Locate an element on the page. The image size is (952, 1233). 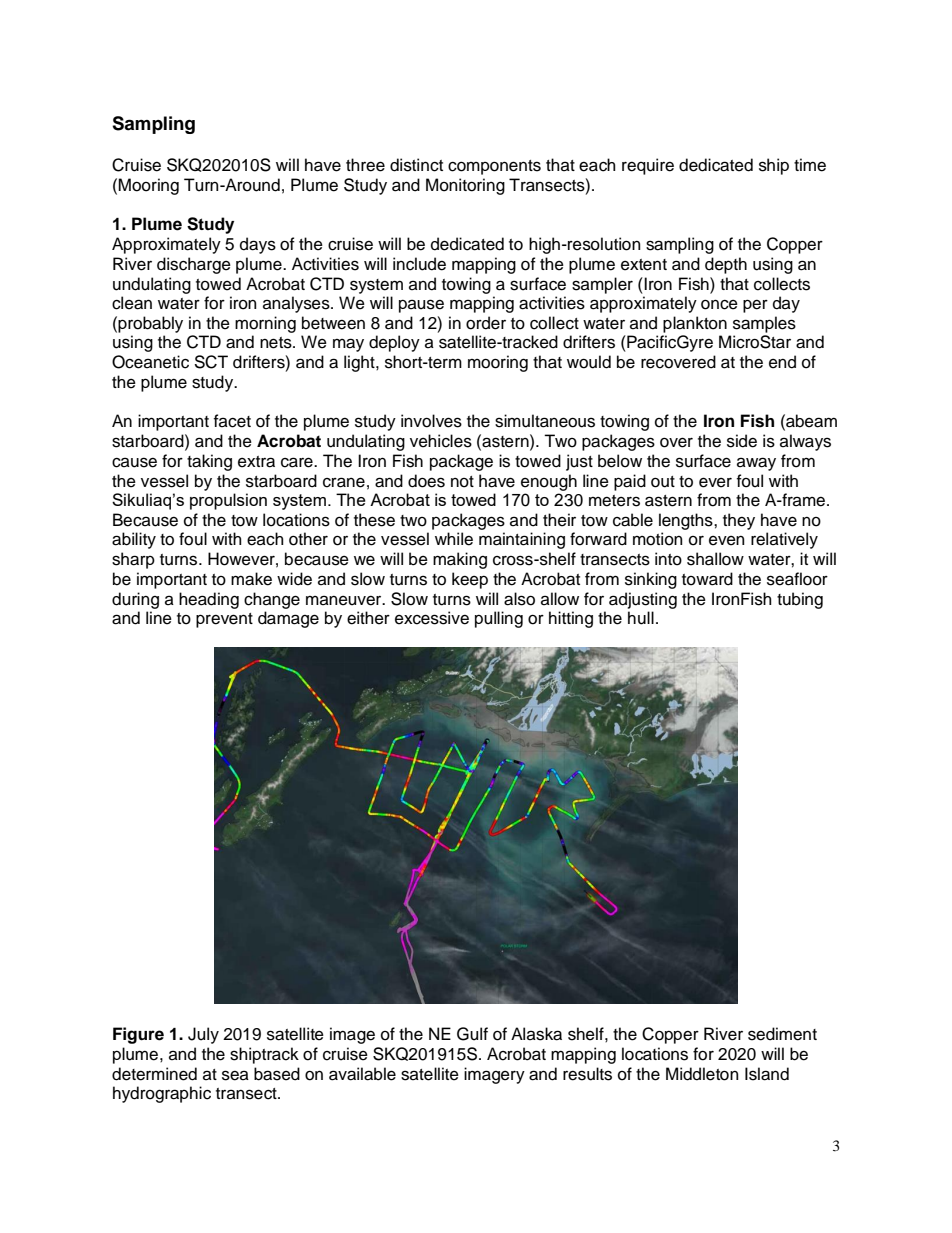
pulling is located at coordinates (499, 619).
